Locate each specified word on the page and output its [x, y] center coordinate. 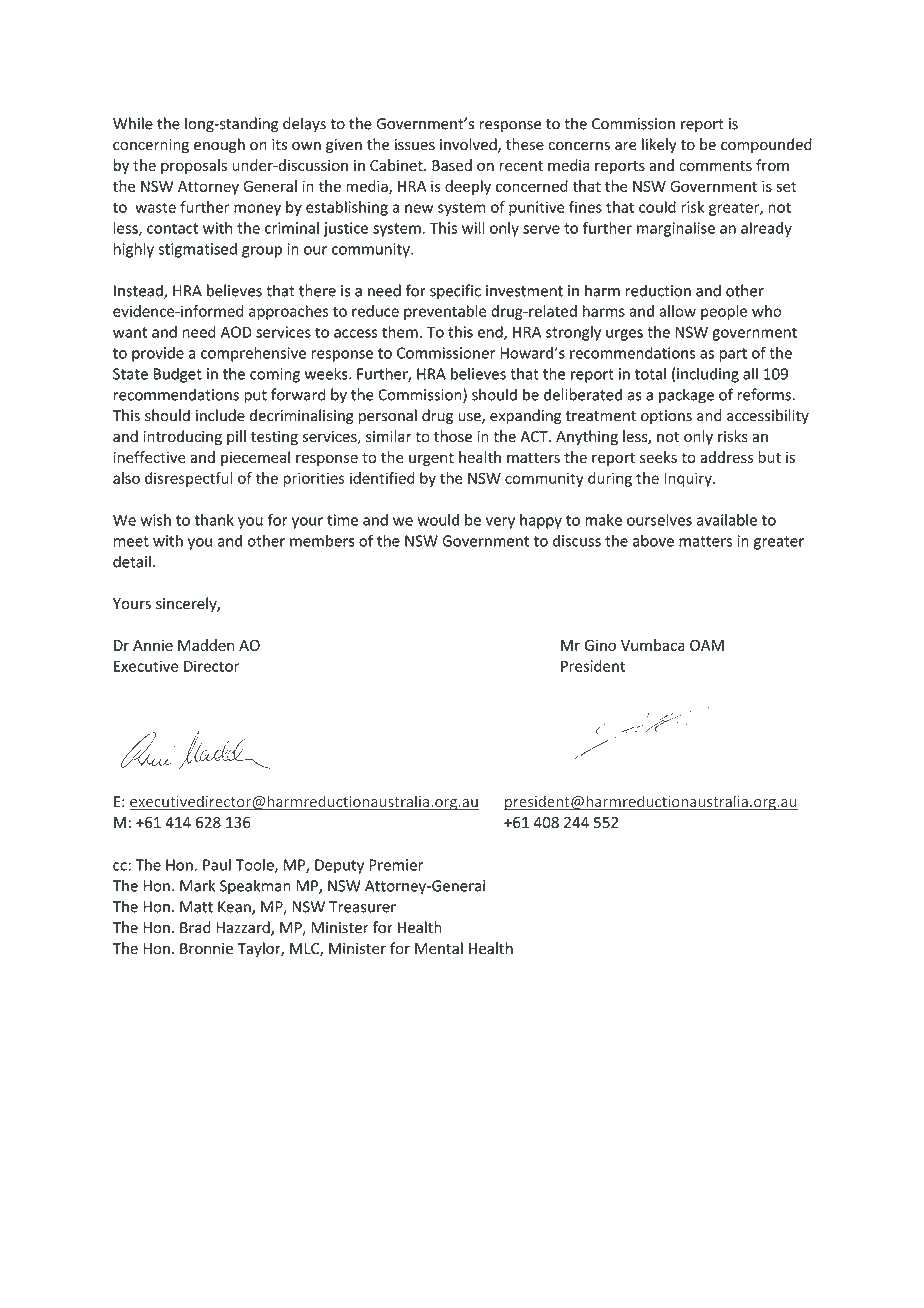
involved [469, 145]
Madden [206, 645]
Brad [195, 927]
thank [214, 520]
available [727, 520]
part [733, 355]
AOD [236, 332]
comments [715, 166]
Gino [600, 645]
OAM [707, 645]
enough [219, 145]
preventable [445, 312]
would [438, 520]
